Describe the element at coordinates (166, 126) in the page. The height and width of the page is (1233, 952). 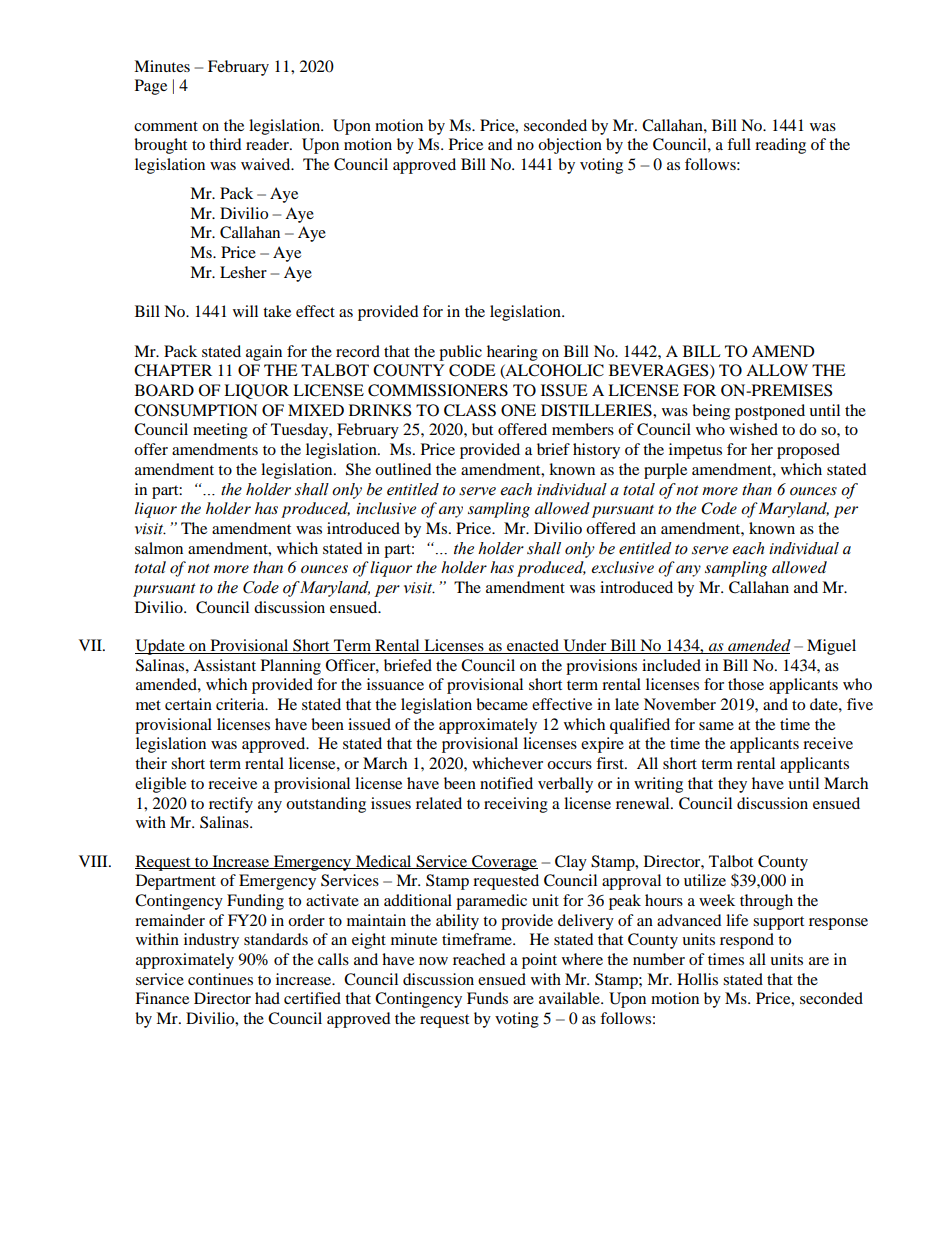
I see `comment` at that location.
